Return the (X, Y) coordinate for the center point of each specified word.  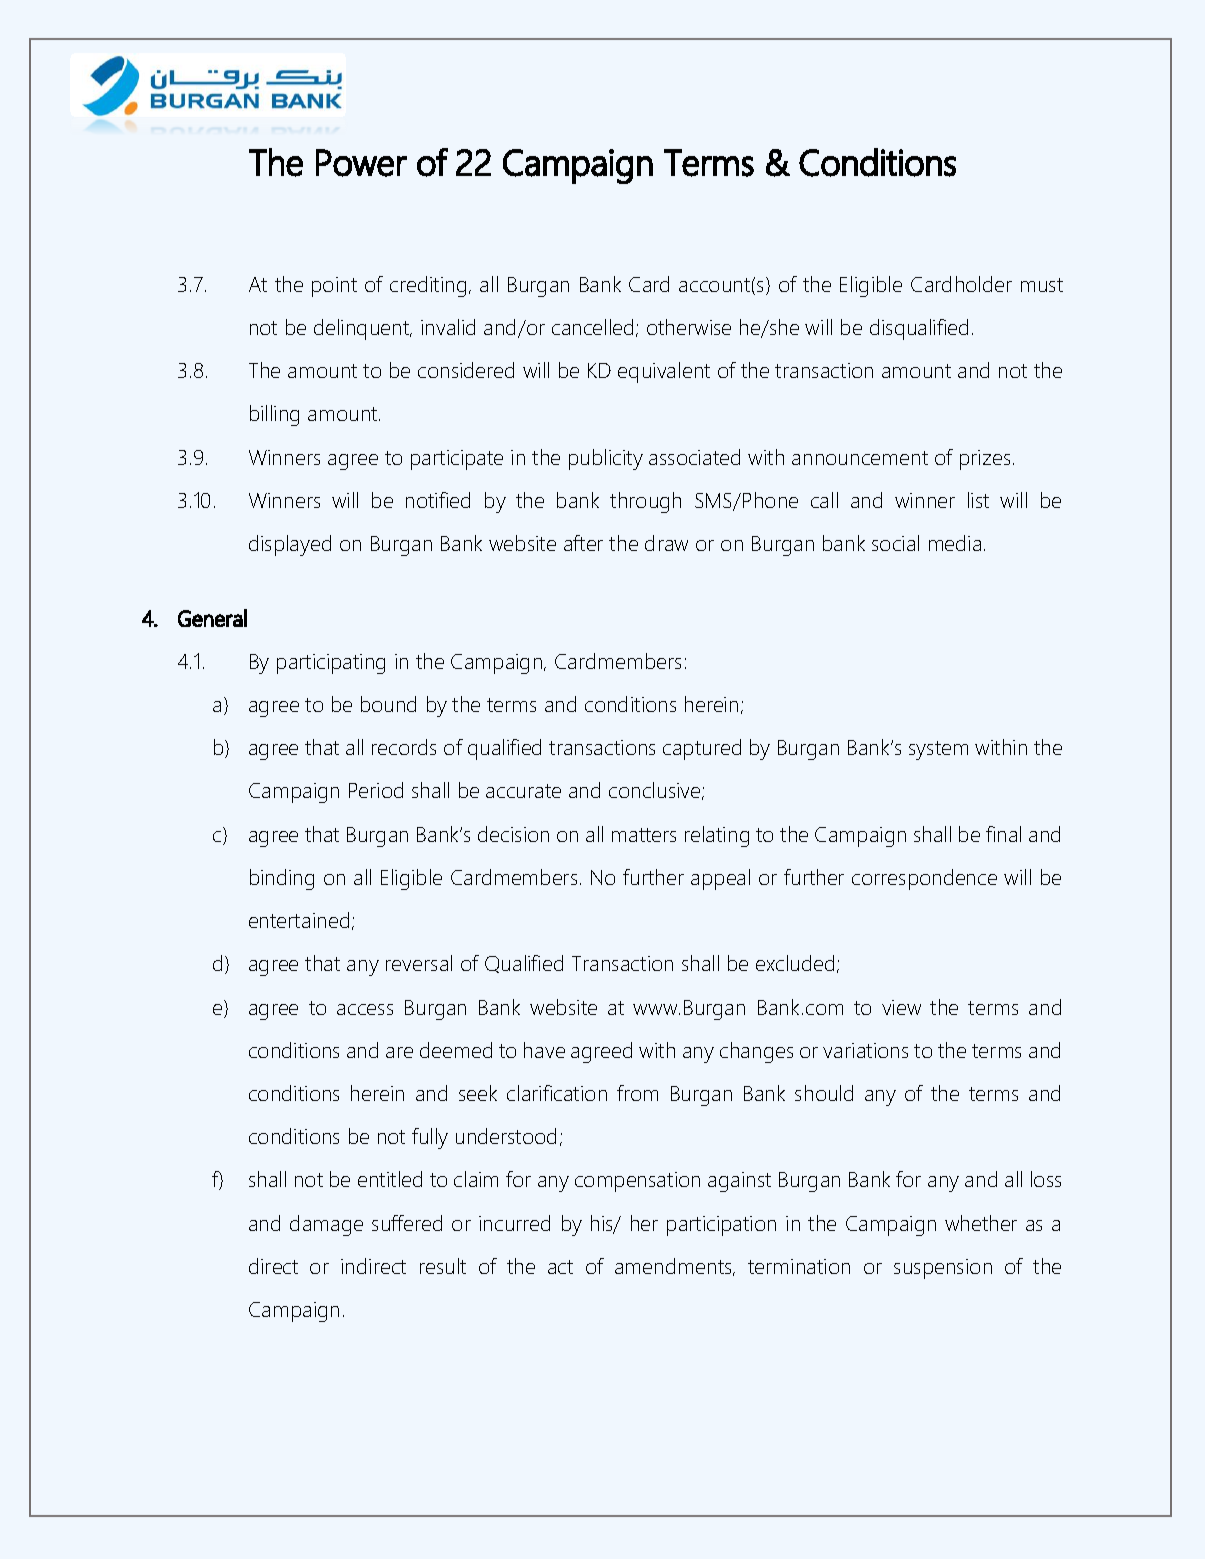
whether (981, 1223)
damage (326, 1225)
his (603, 1224)
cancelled (592, 327)
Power (361, 163)
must (1042, 285)
